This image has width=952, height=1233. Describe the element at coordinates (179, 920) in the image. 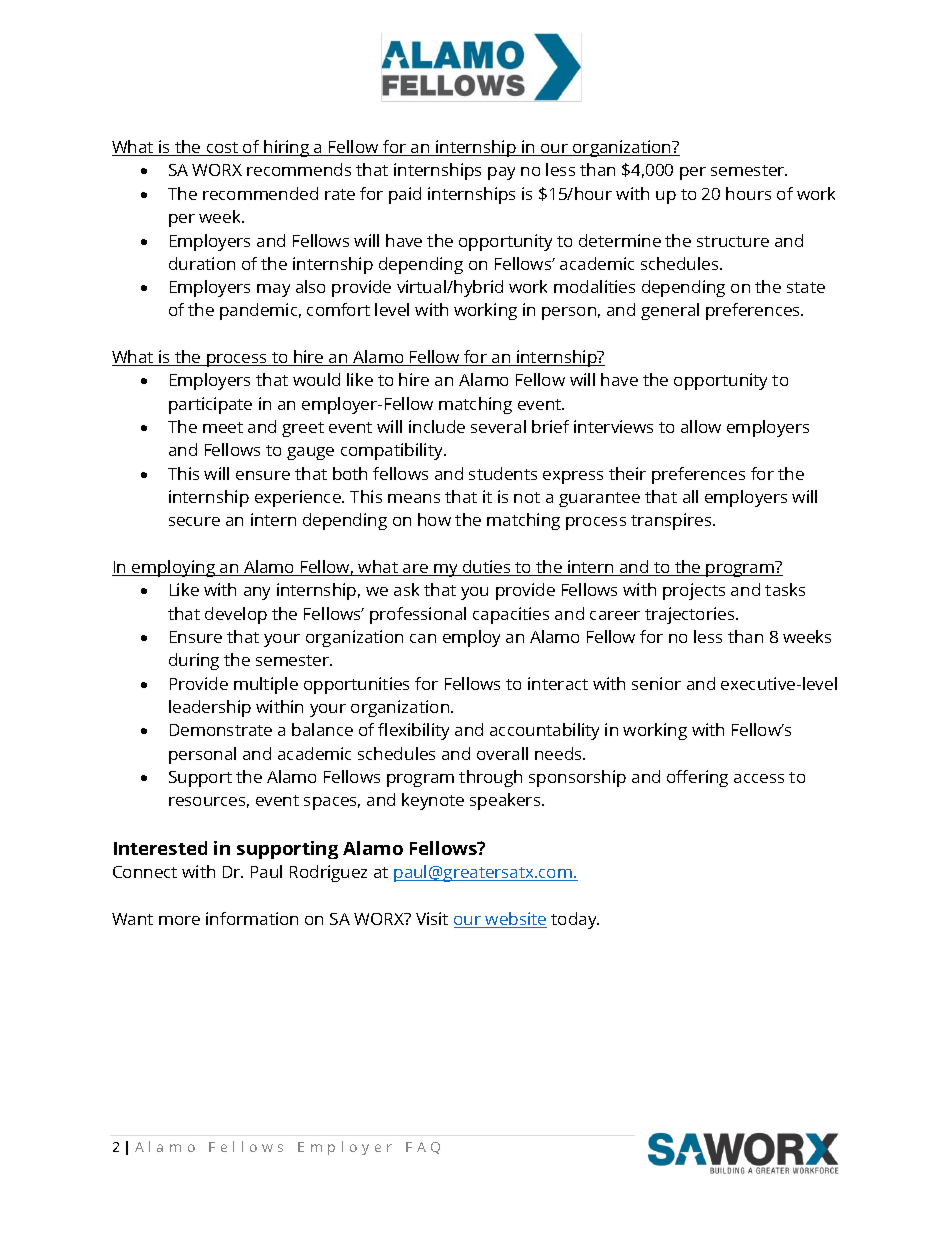

I see `more` at that location.
